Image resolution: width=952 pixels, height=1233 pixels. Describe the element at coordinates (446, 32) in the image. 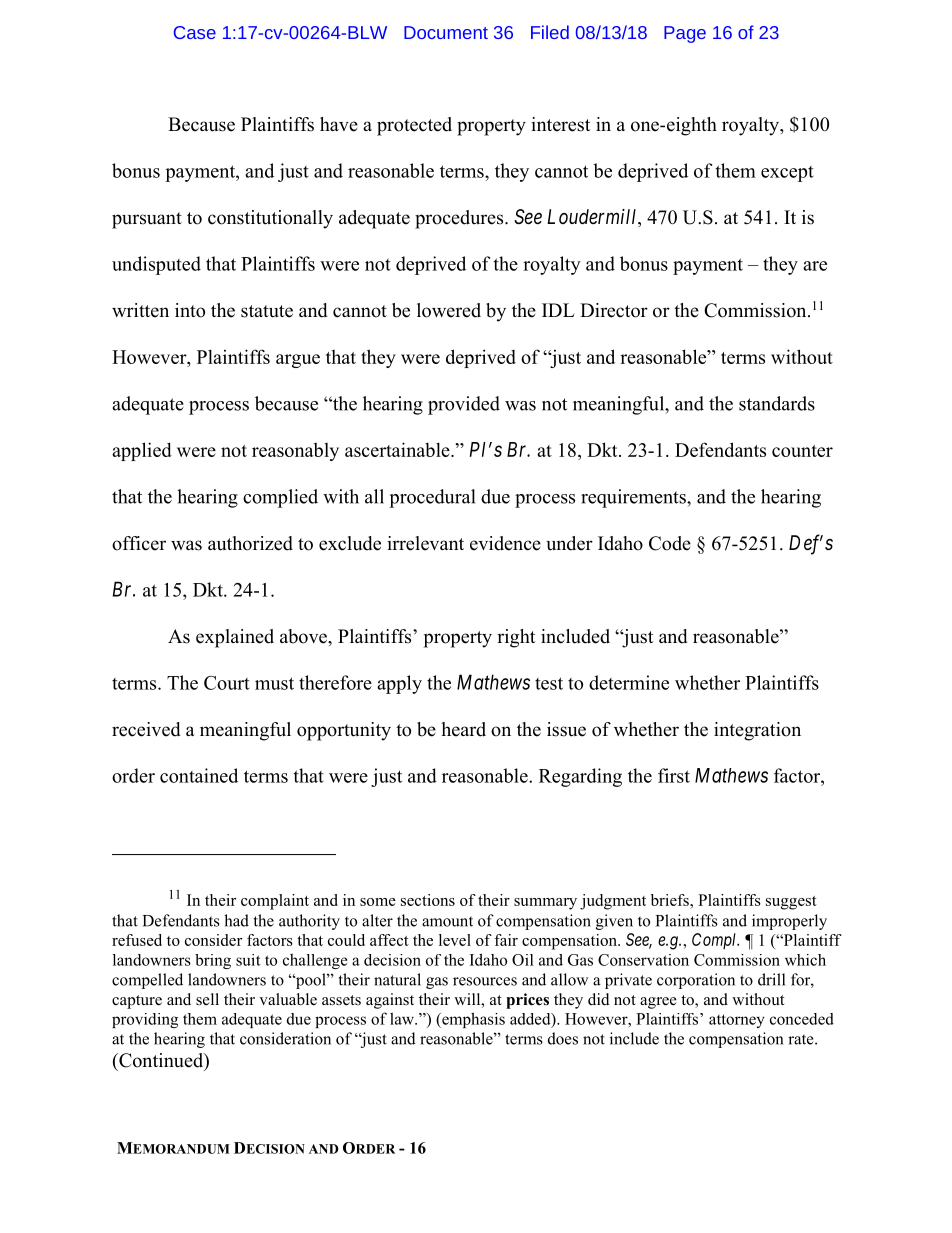

I see `Document` at that location.
